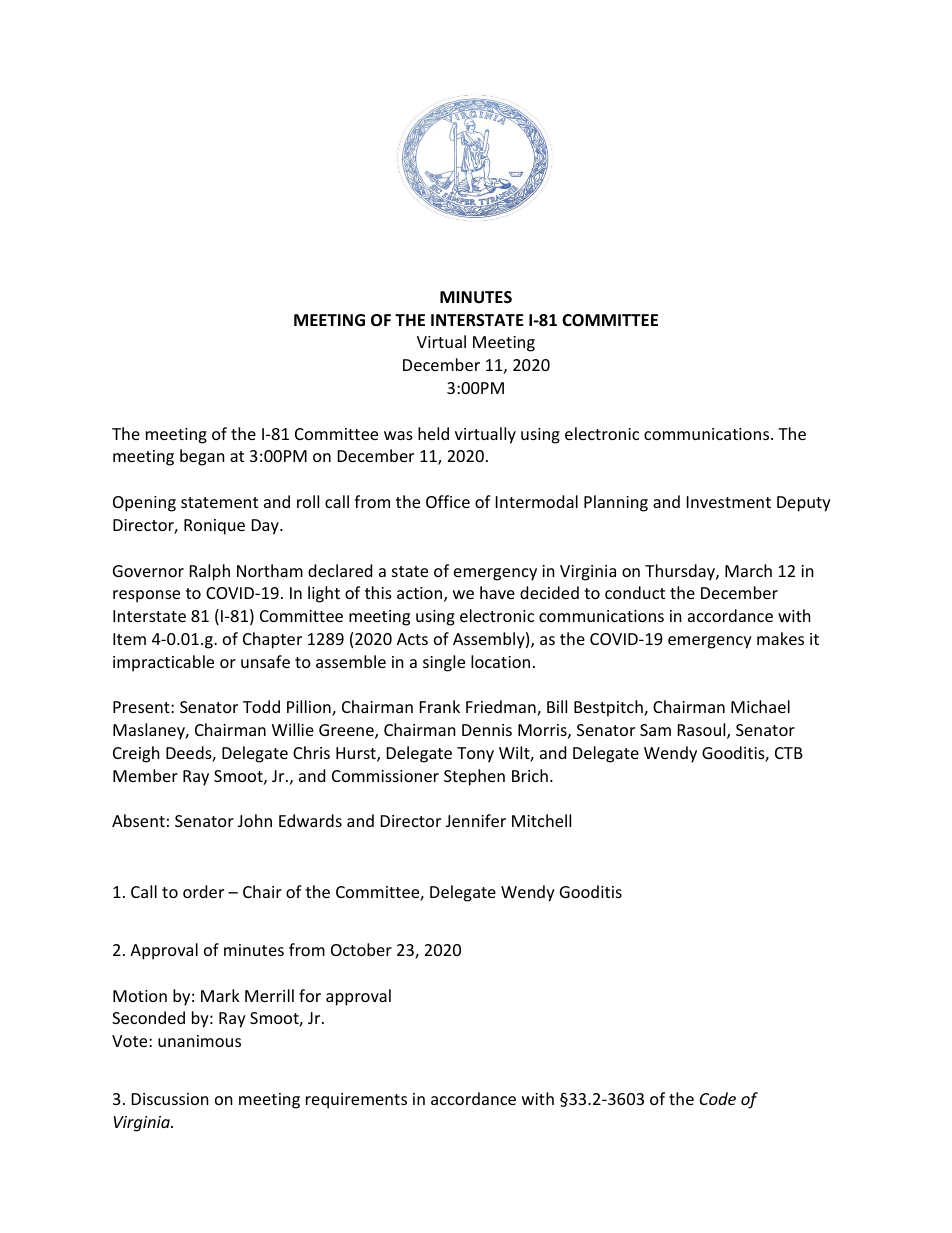 Image resolution: width=952 pixels, height=1233 pixels. Describe the element at coordinates (433, 433) in the page. I see `held` at that location.
